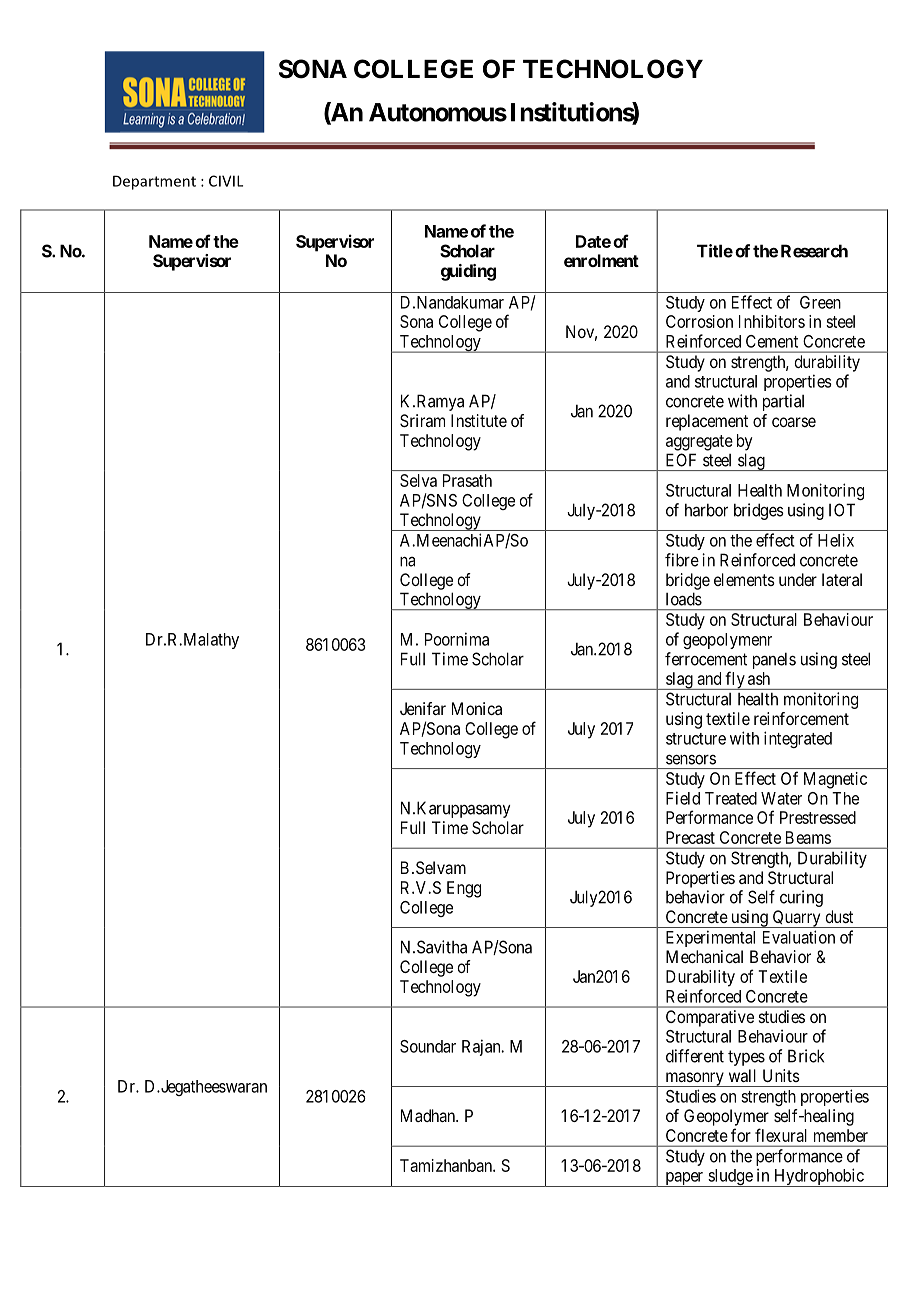  What do you see at coordinates (808, 837) in the image?
I see `Beams` at bounding box center [808, 837].
